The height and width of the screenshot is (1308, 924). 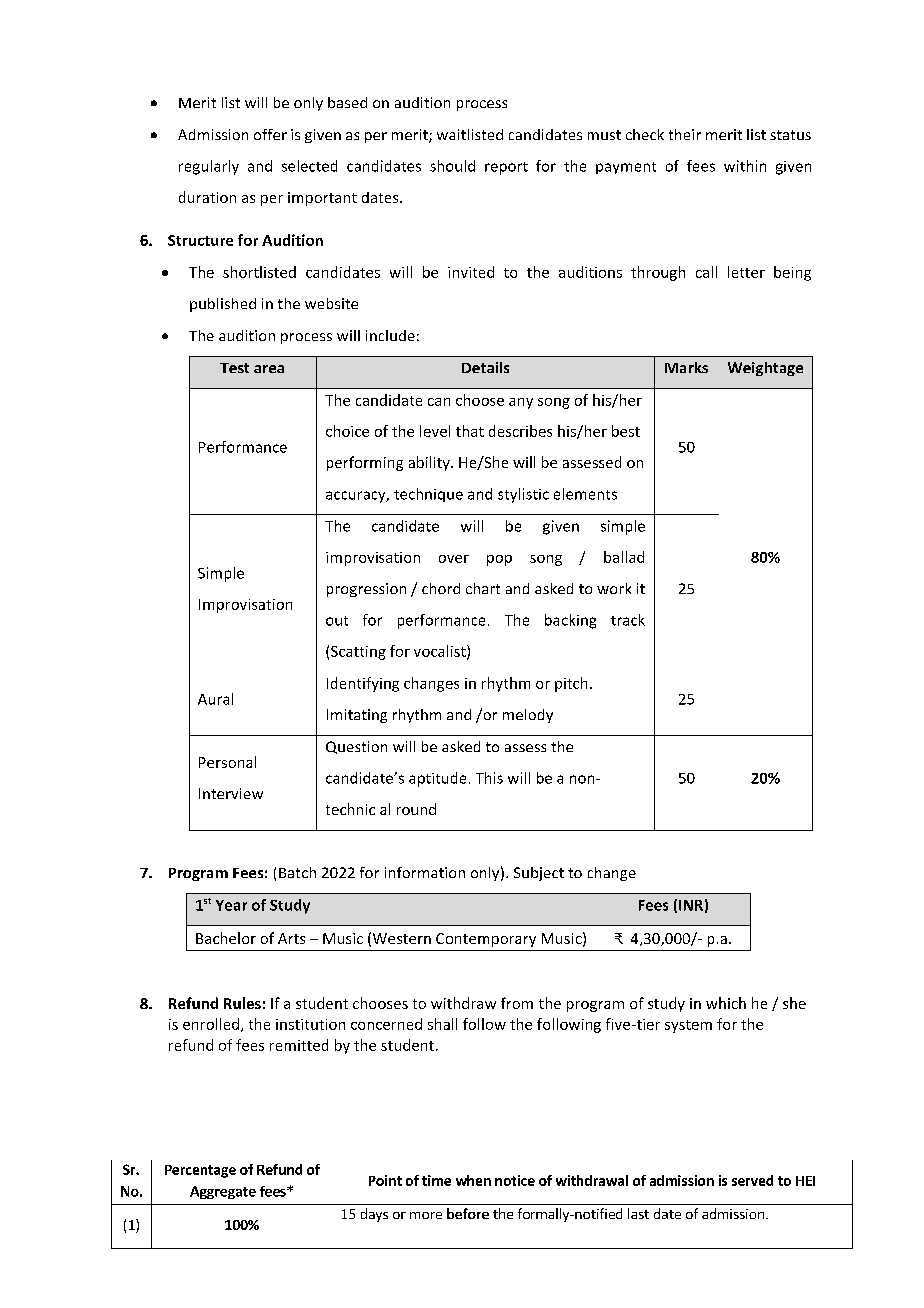 What do you see at coordinates (628, 620) in the screenshot?
I see `track` at bounding box center [628, 620].
